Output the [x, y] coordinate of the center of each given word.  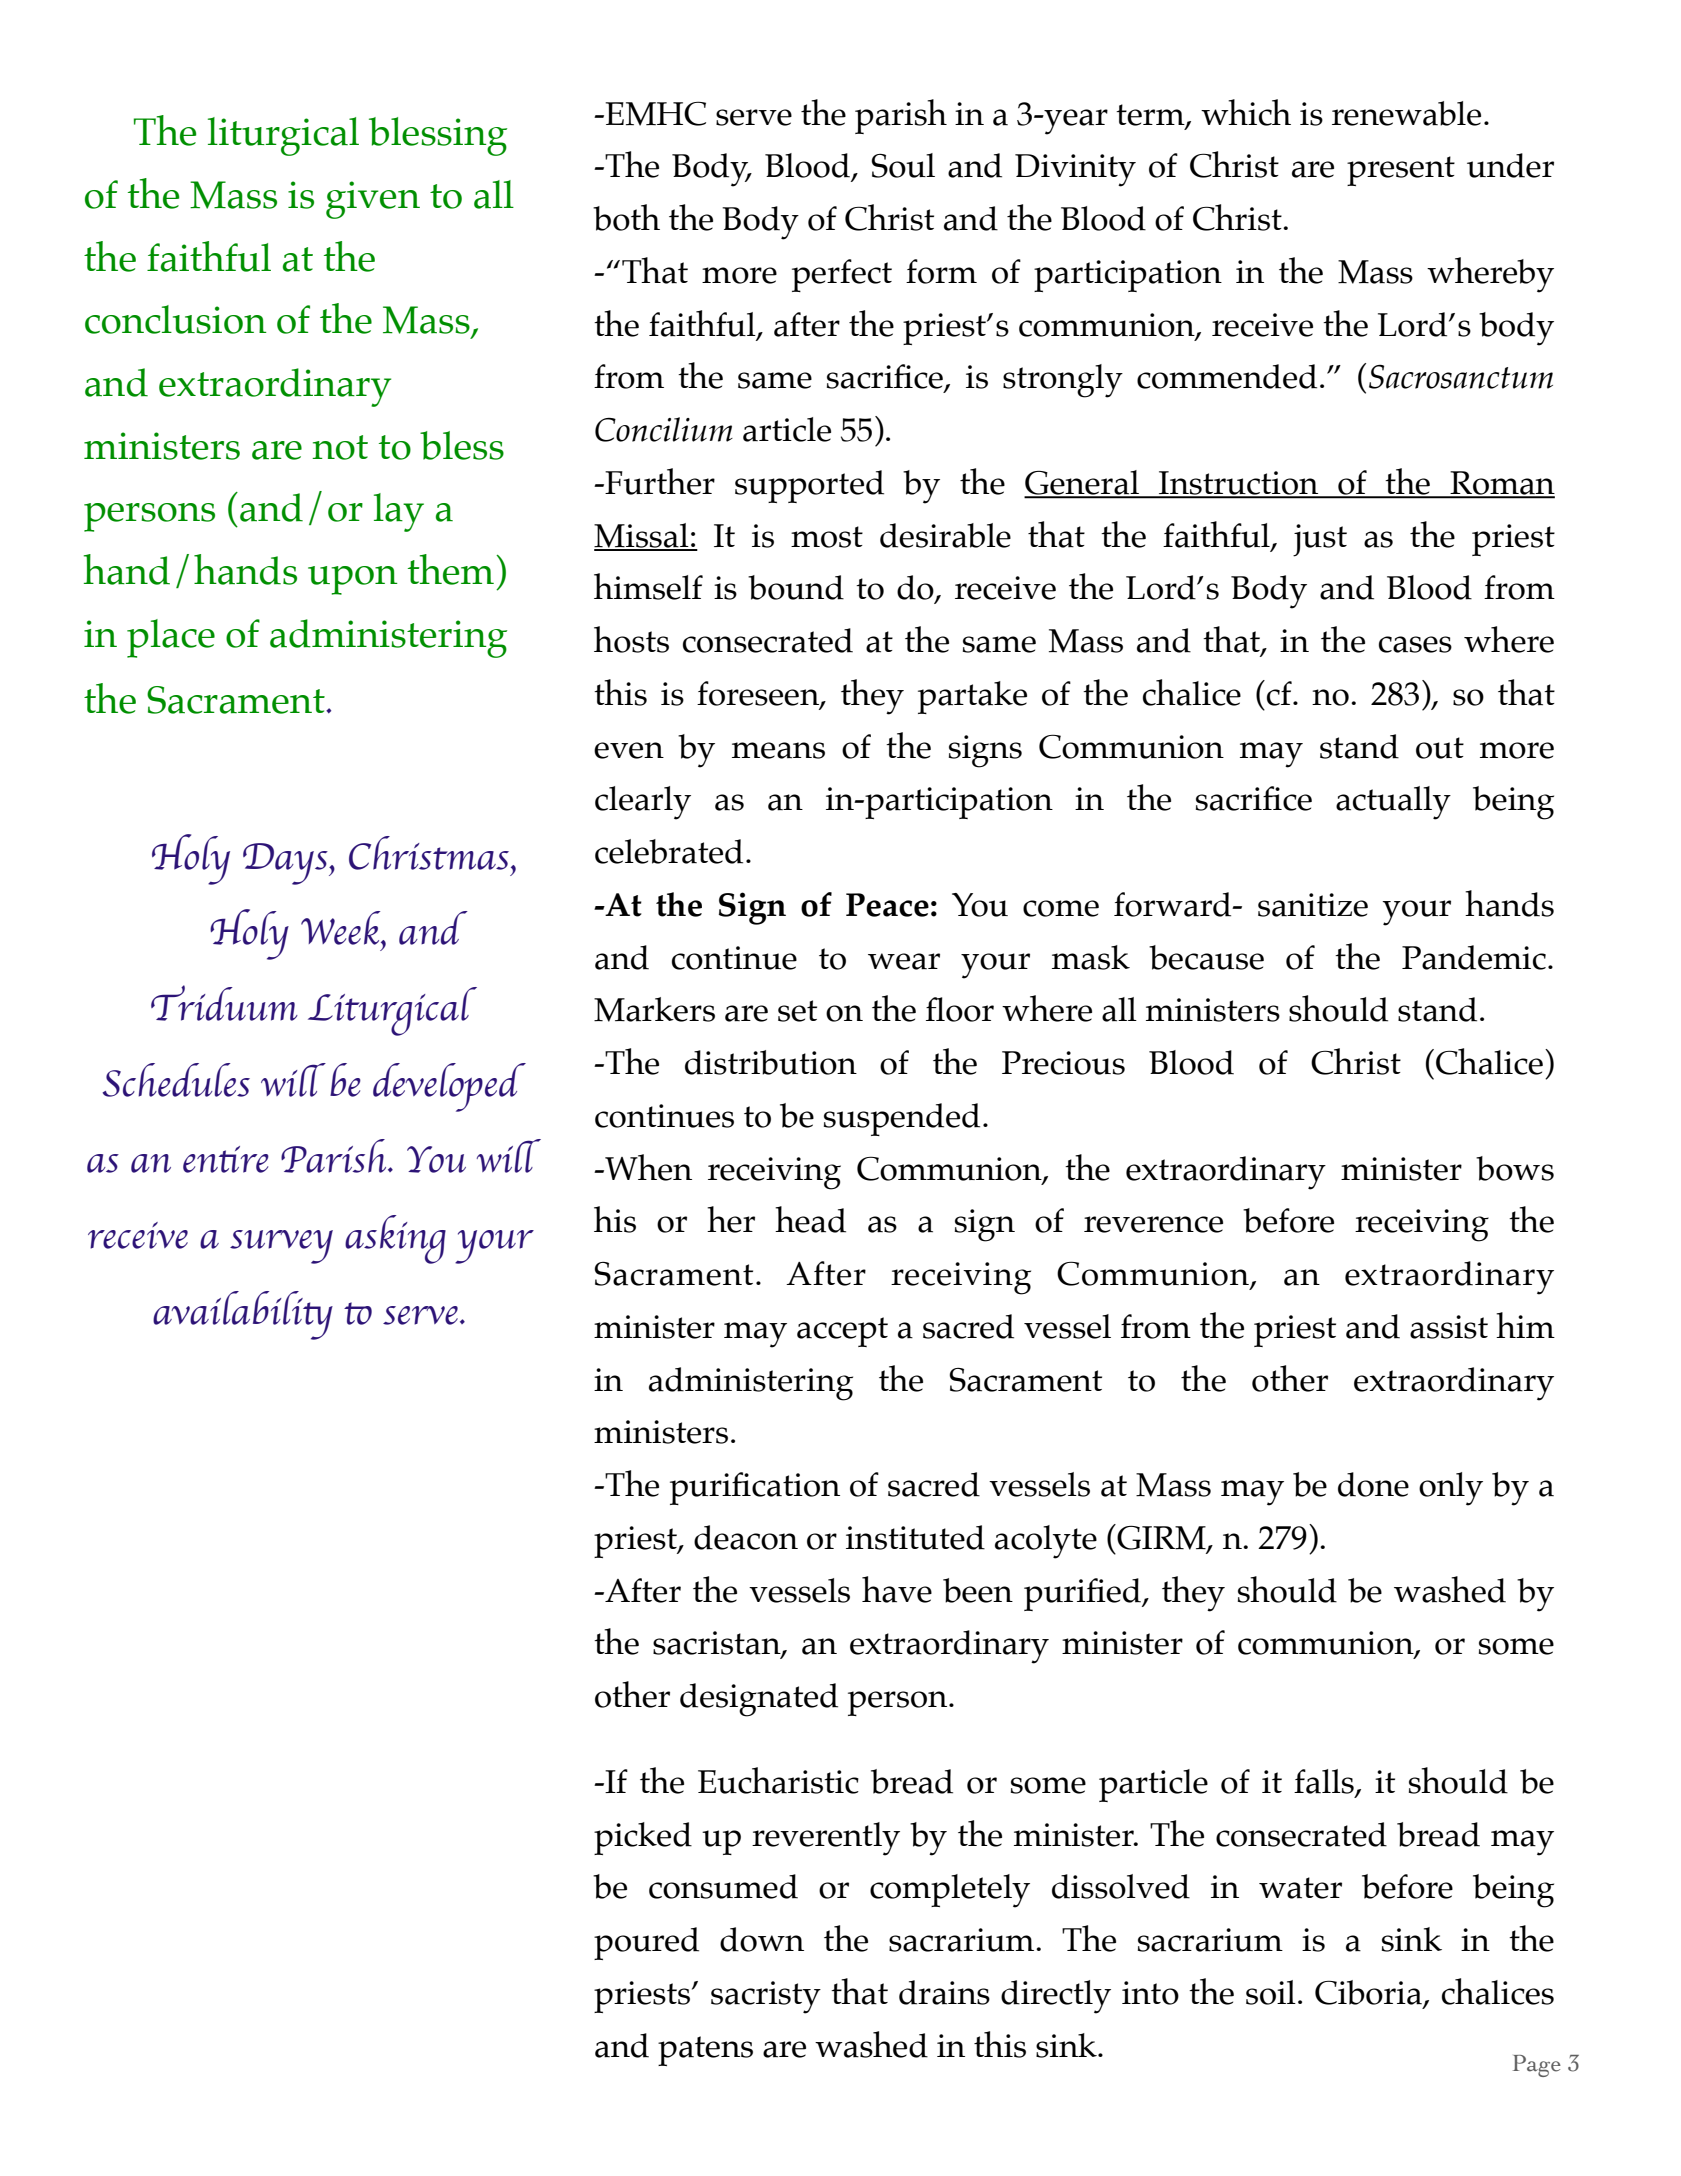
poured [646, 1943]
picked [643, 1838]
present [1401, 171]
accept [842, 1332]
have [897, 1589]
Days [286, 864]
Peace [887, 905]
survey [281, 1247]
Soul [903, 165]
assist [1449, 1327]
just [1320, 540]
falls [1325, 1782]
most [827, 537]
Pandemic [1474, 957]
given [373, 200]
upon [353, 580]
